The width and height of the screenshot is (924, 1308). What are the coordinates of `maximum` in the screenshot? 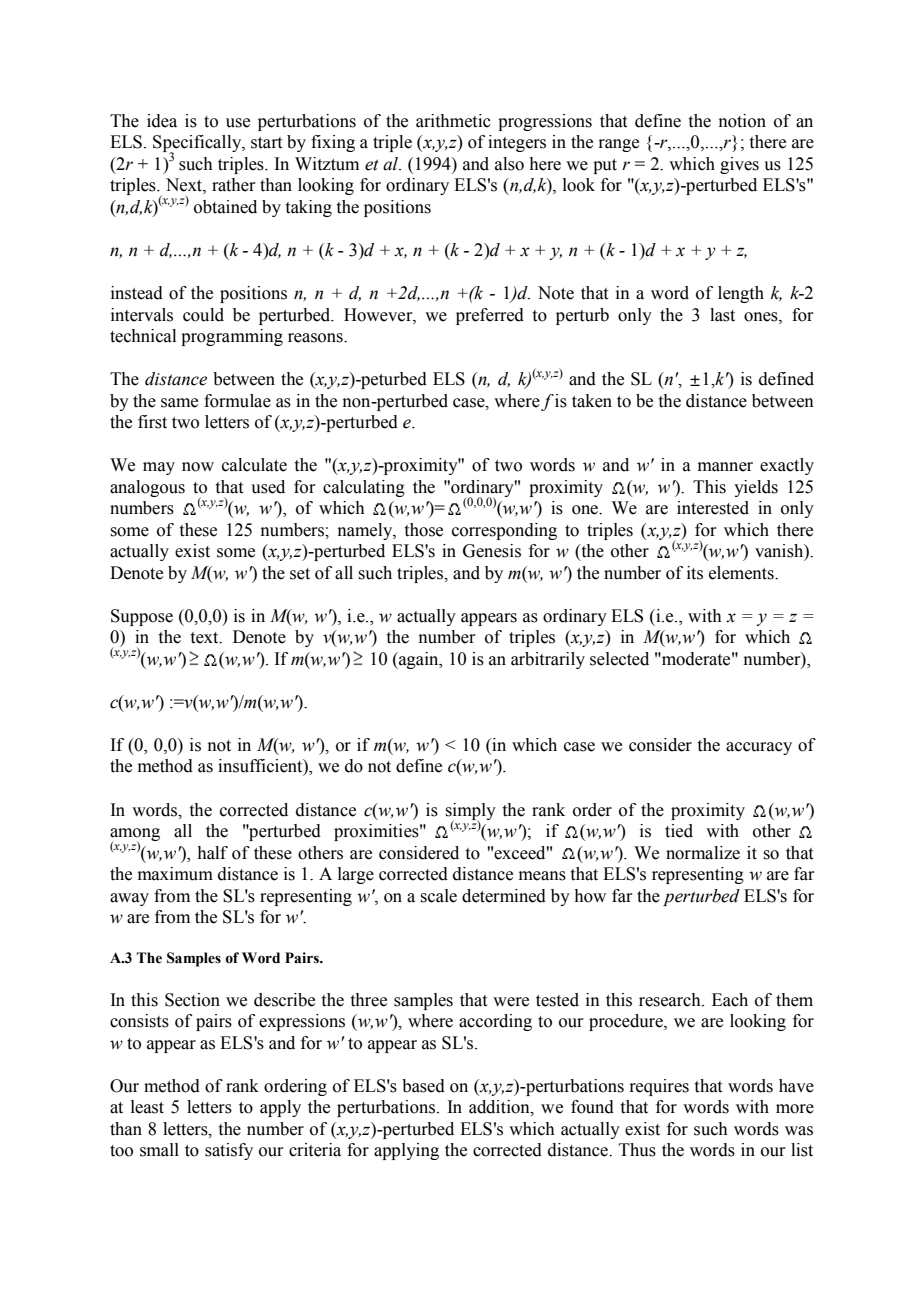 It's located at (175, 874).
